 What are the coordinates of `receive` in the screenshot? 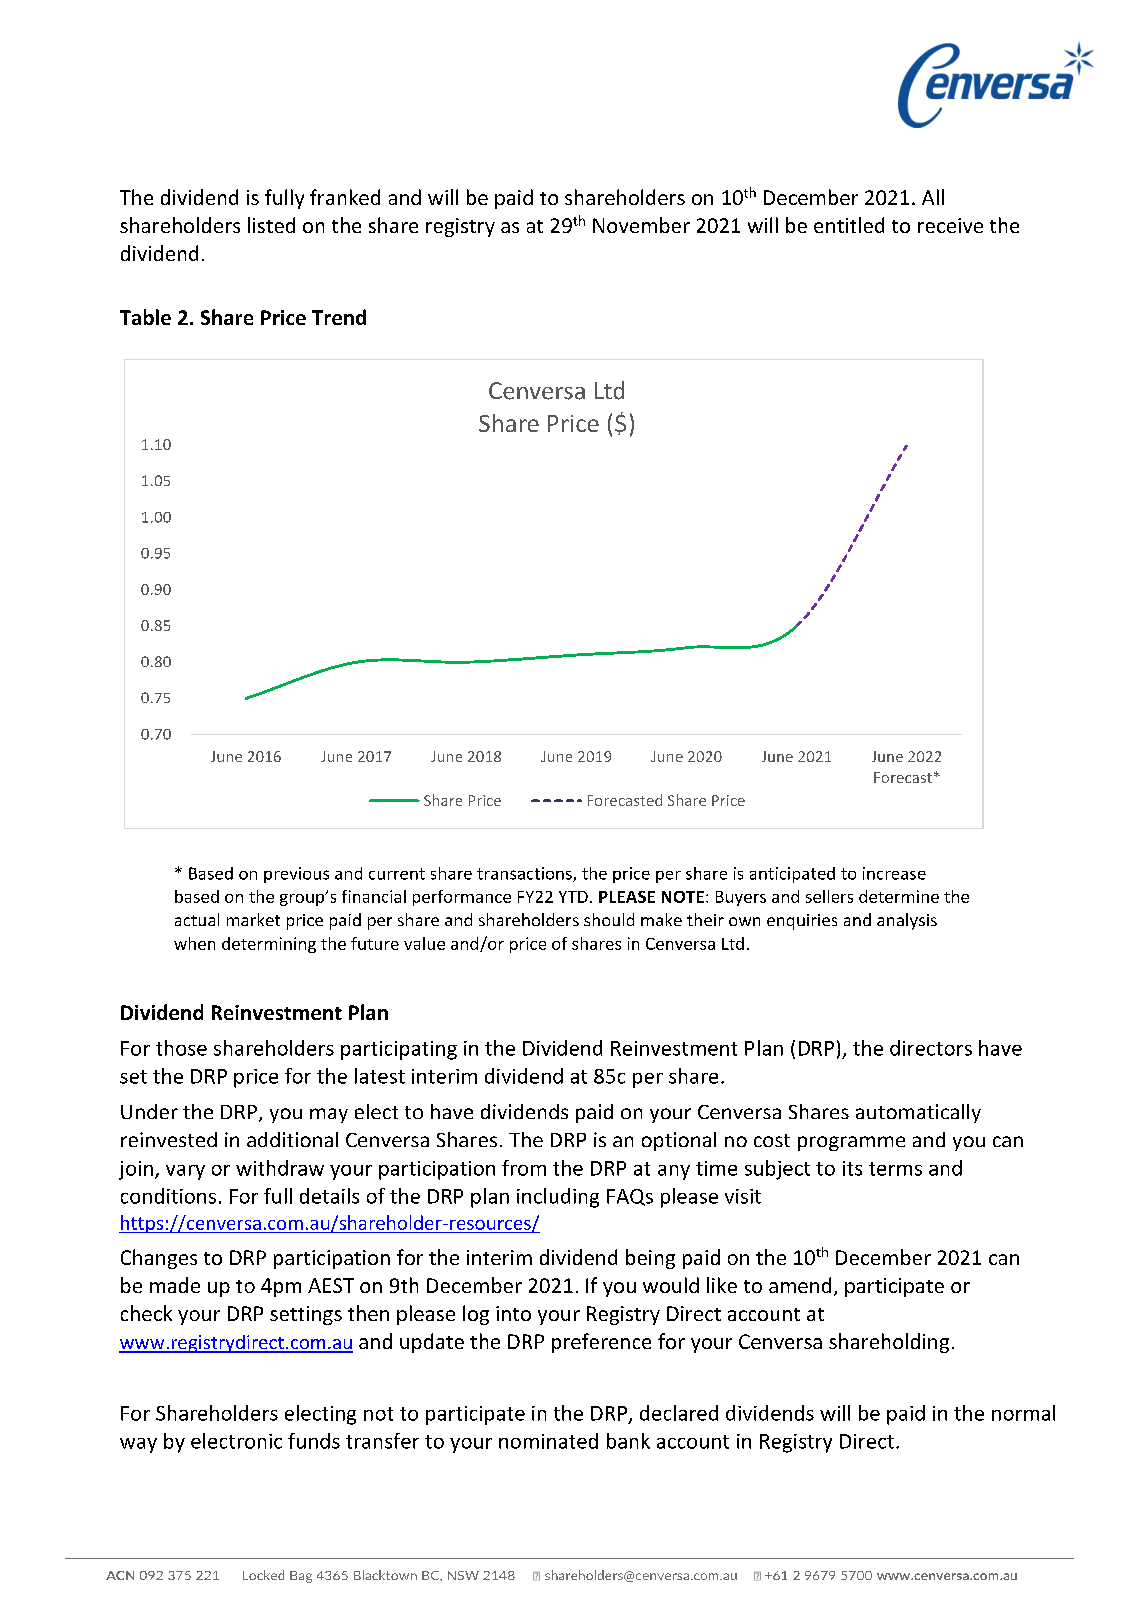 It's located at (950, 225).
